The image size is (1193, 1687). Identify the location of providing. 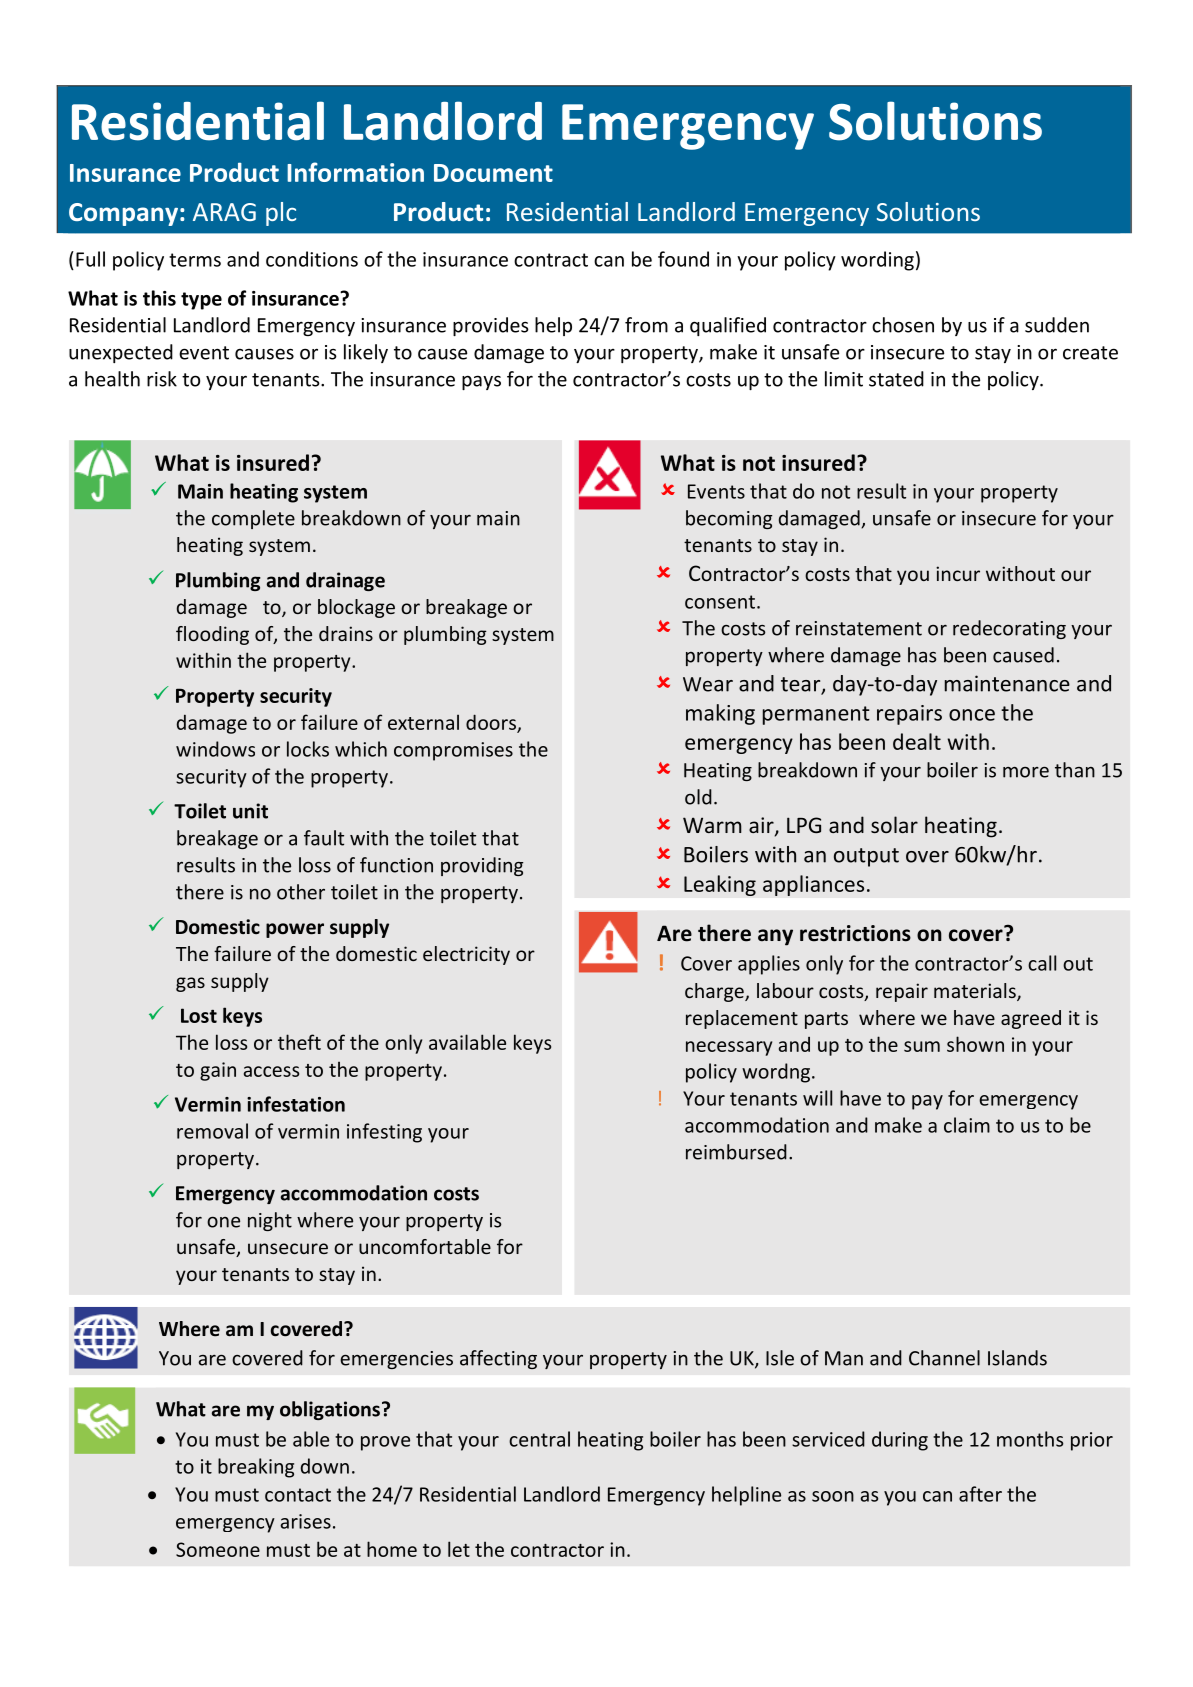
(482, 866).
